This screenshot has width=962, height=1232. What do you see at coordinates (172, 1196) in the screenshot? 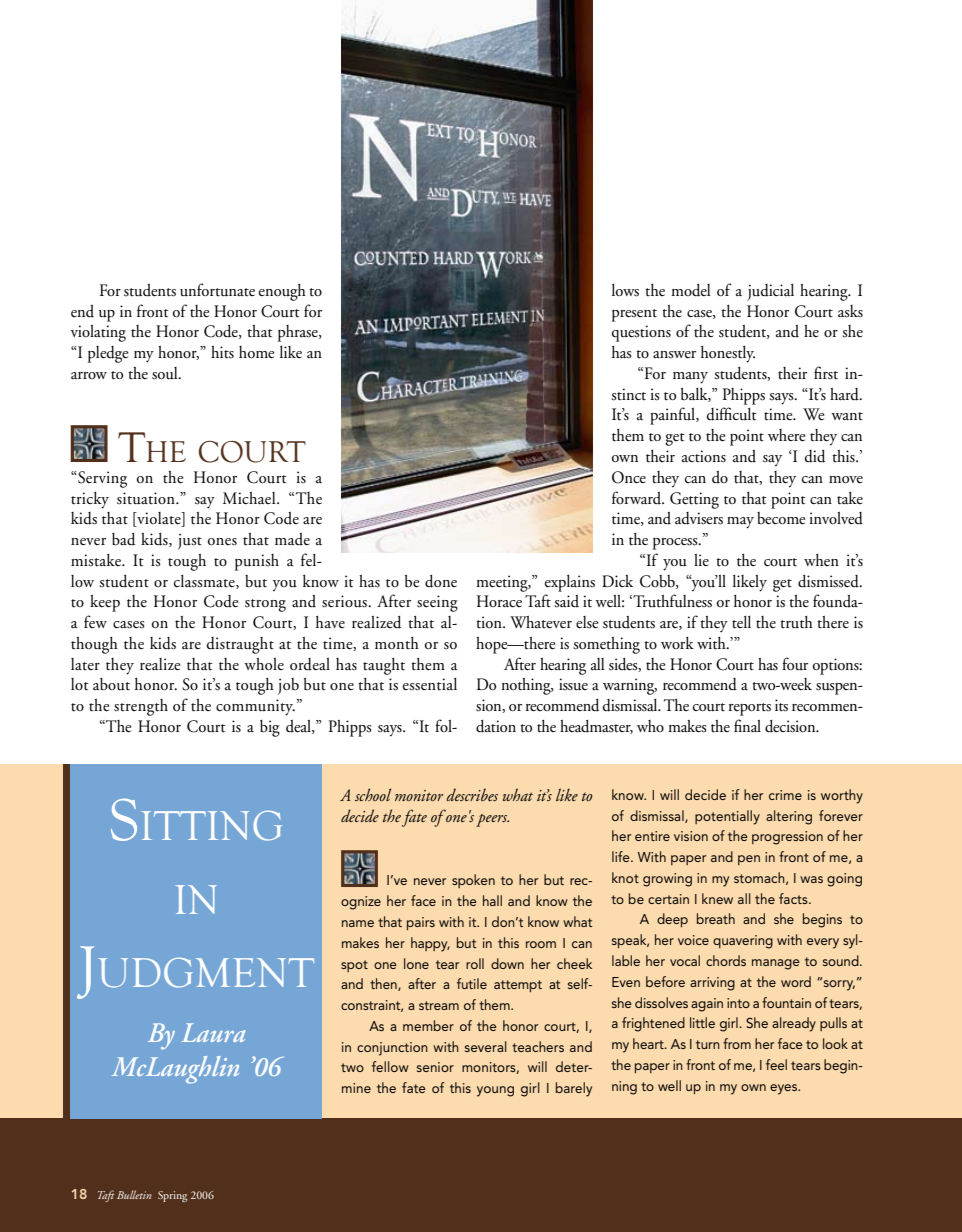
I see `Spring` at bounding box center [172, 1196].
